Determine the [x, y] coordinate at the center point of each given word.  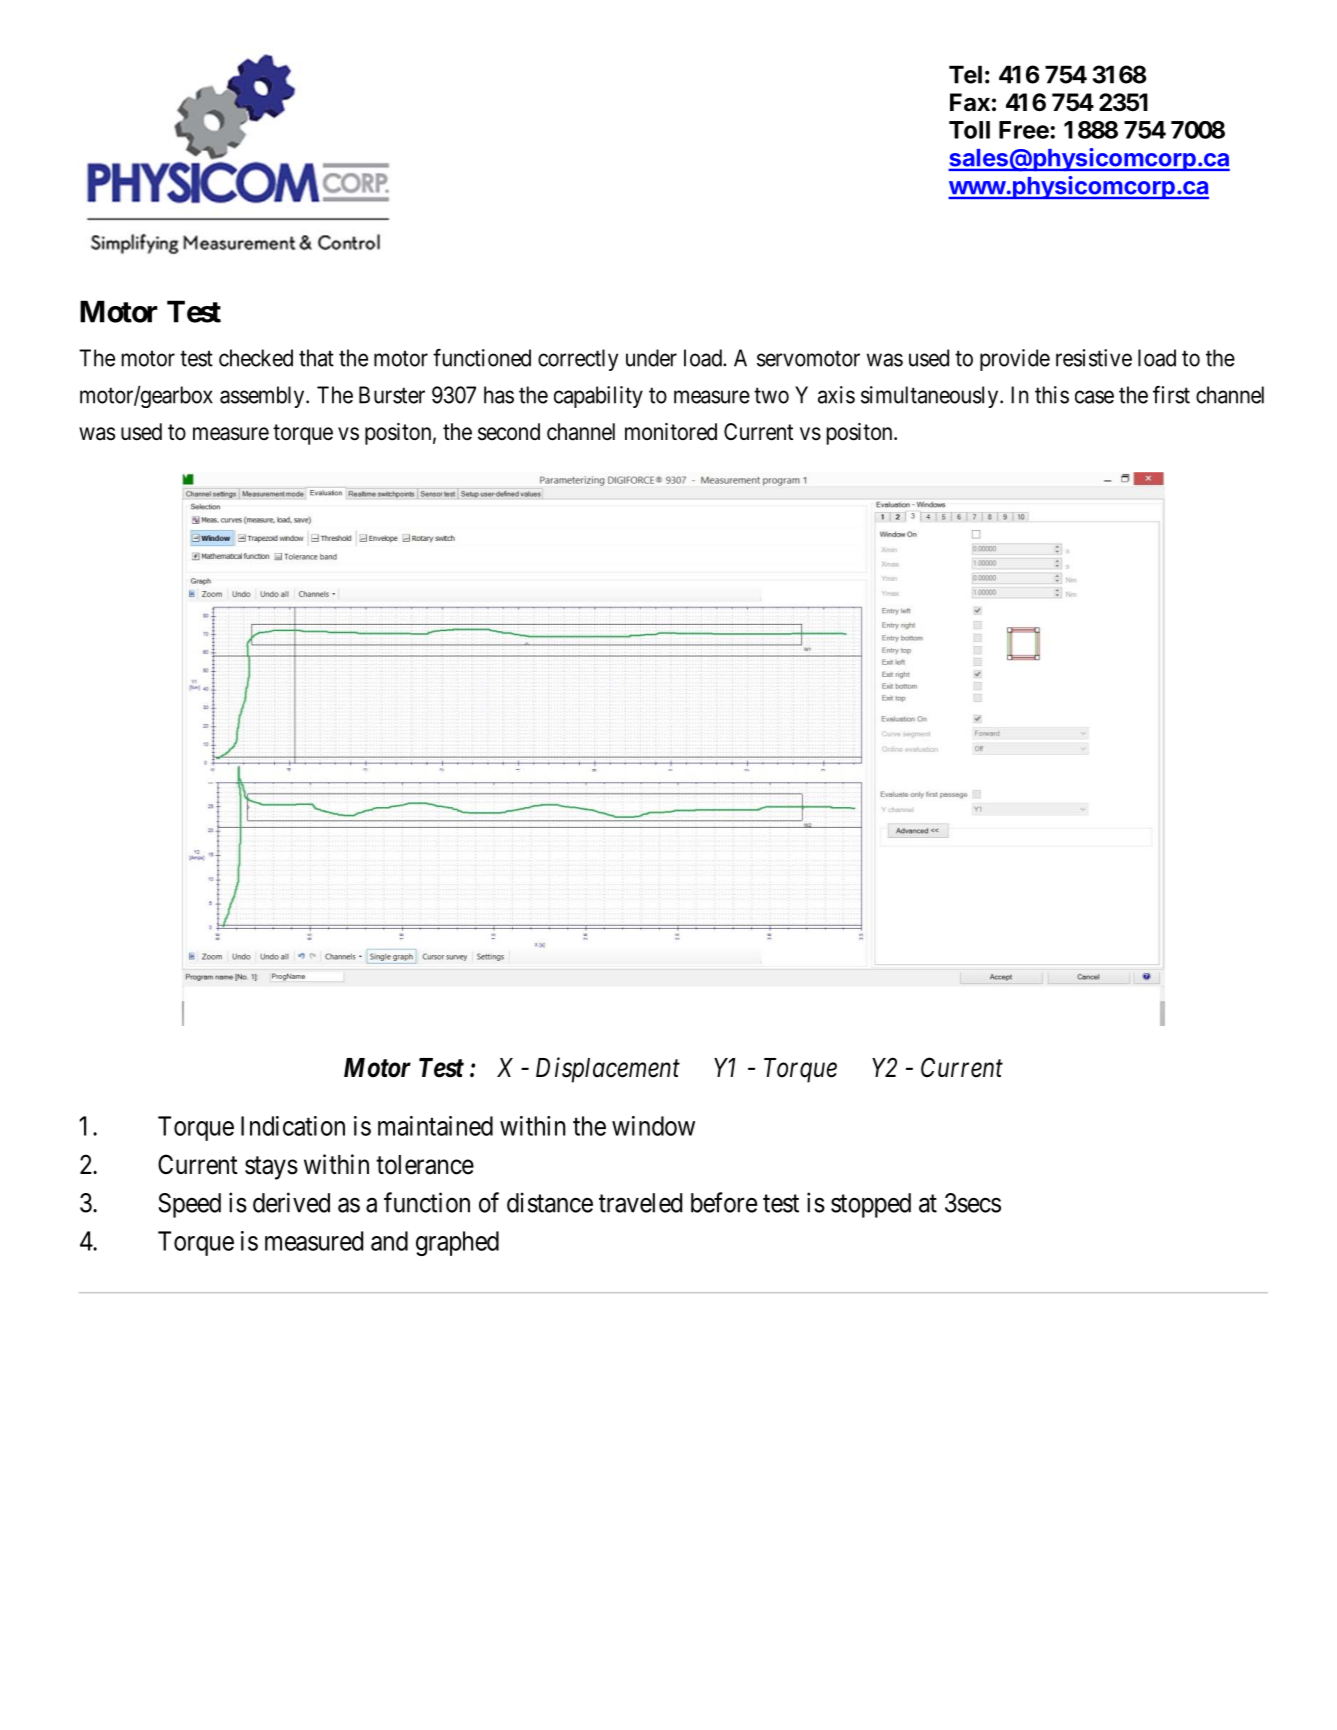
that [316, 358]
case [1094, 397]
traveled [640, 1203]
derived [291, 1202]
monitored [671, 432]
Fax [970, 102]
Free [1025, 130]
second [509, 432]
